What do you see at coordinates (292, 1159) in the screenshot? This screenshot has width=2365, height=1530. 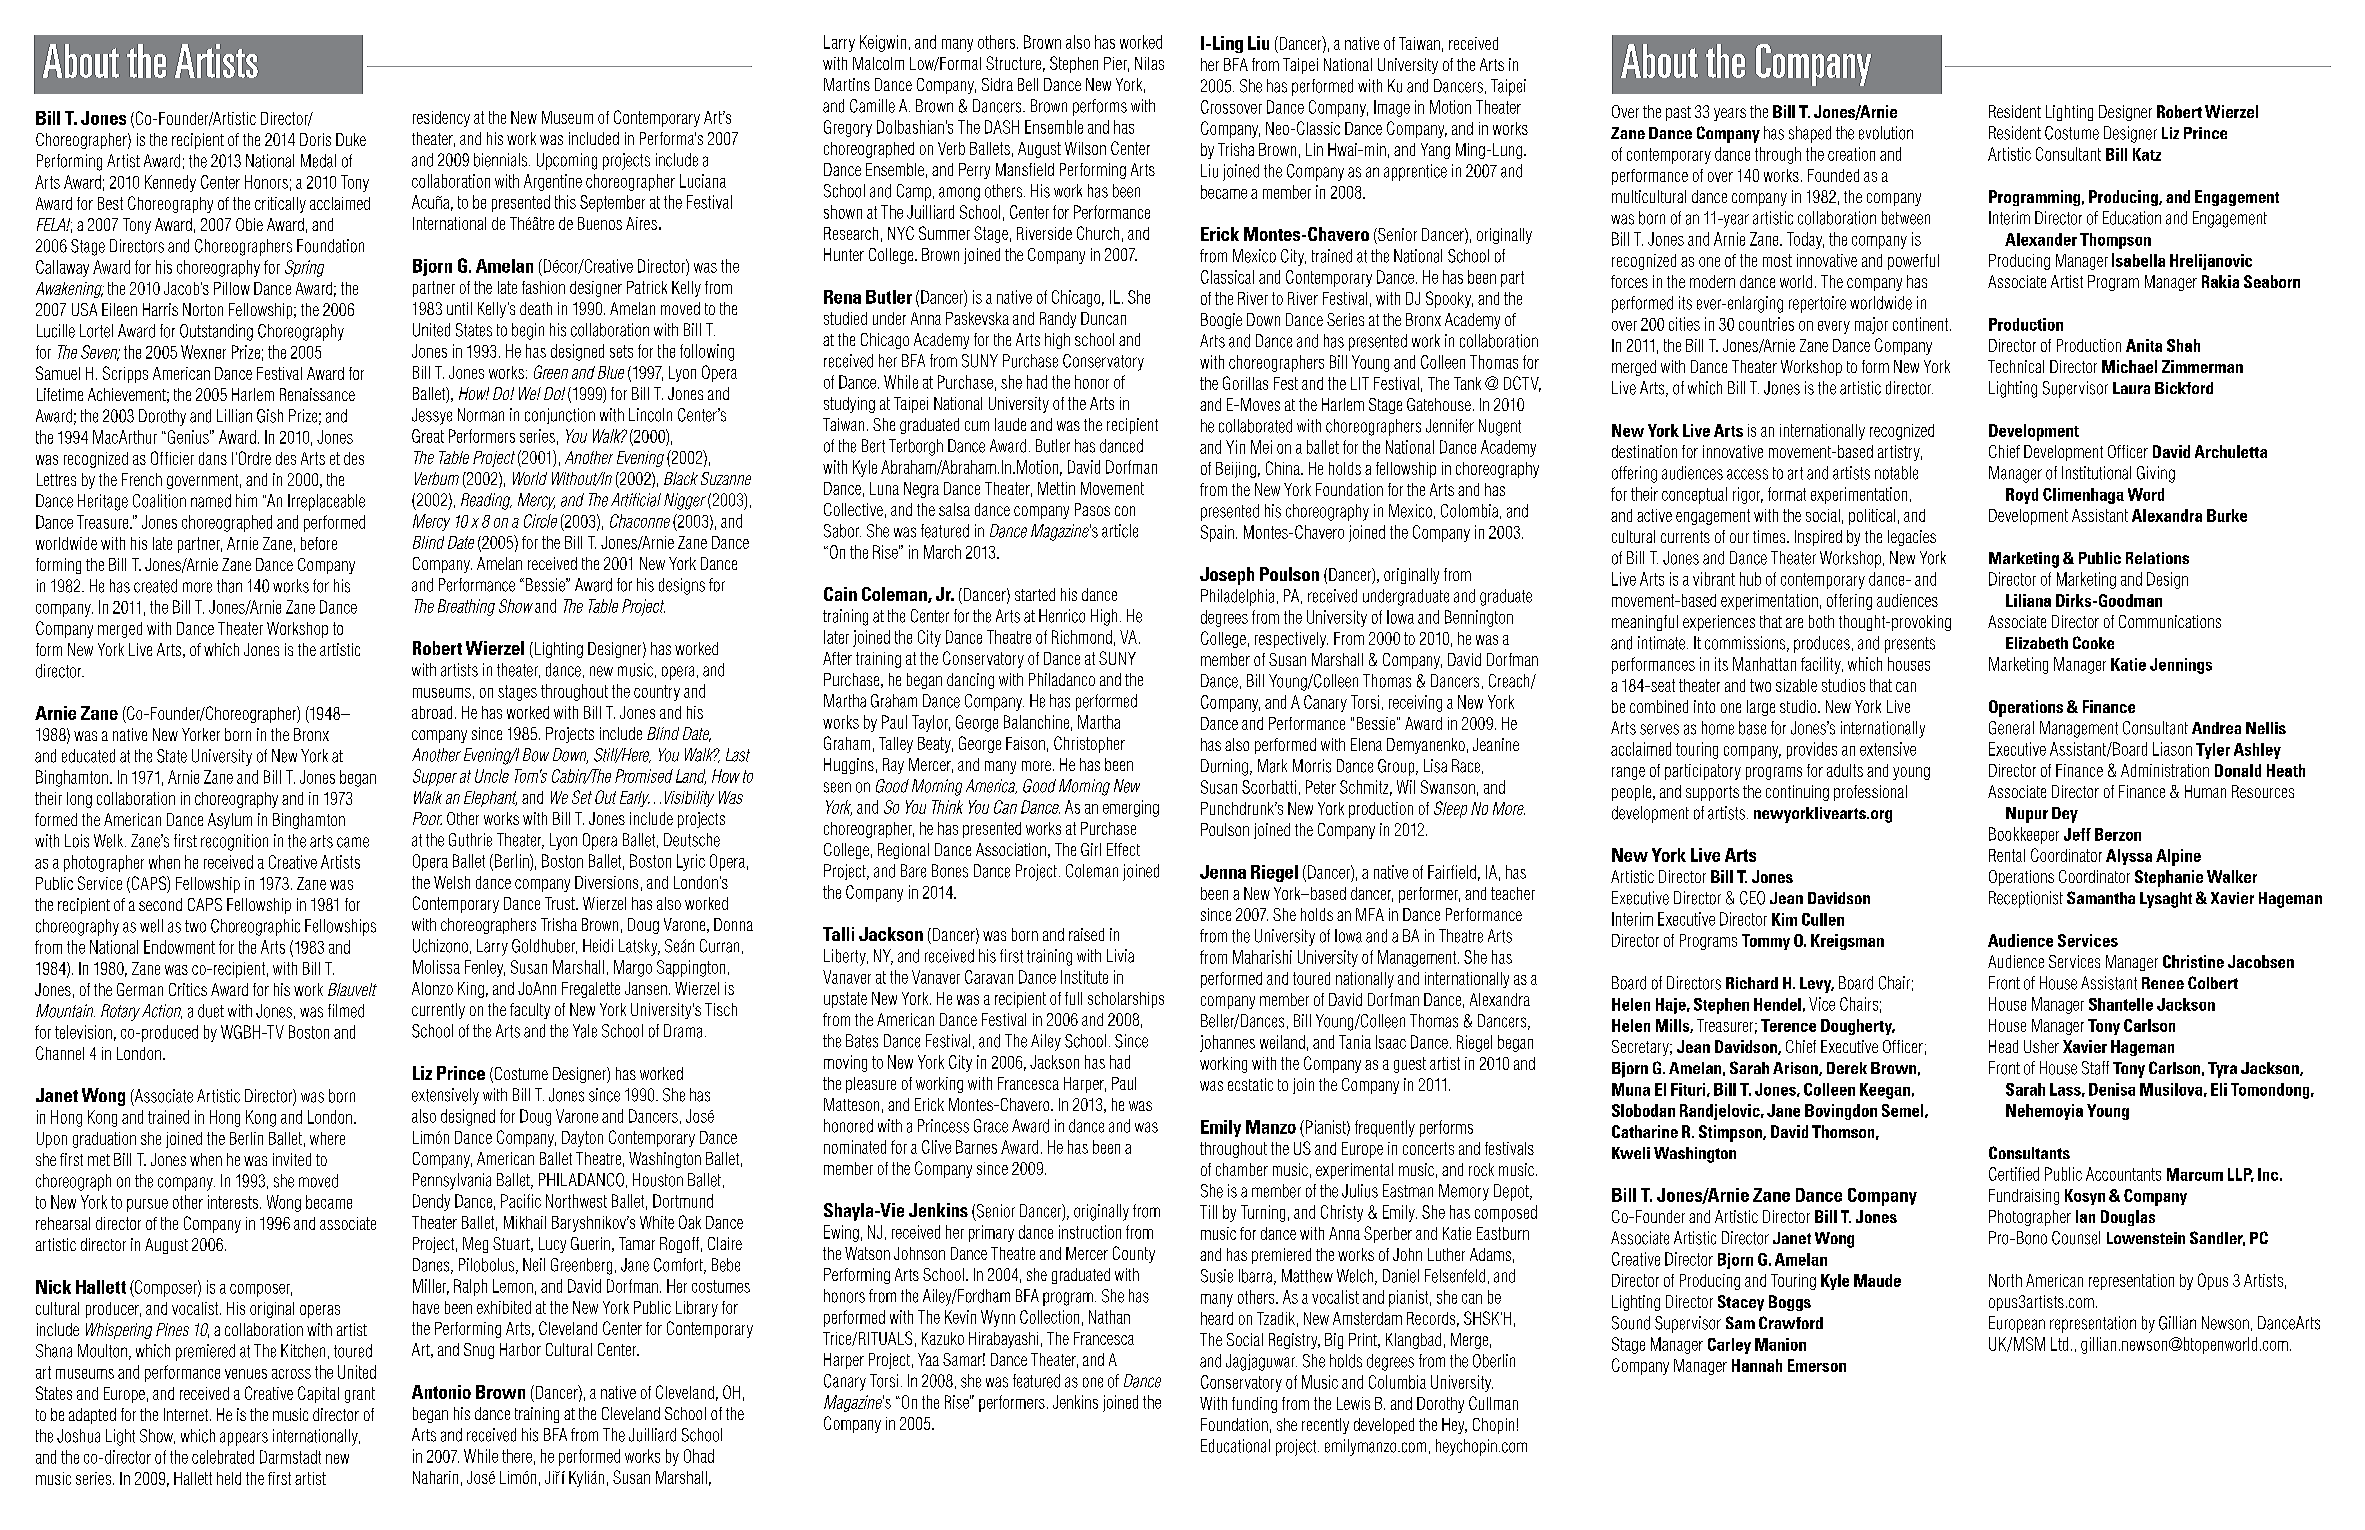 I see `invited` at bounding box center [292, 1159].
